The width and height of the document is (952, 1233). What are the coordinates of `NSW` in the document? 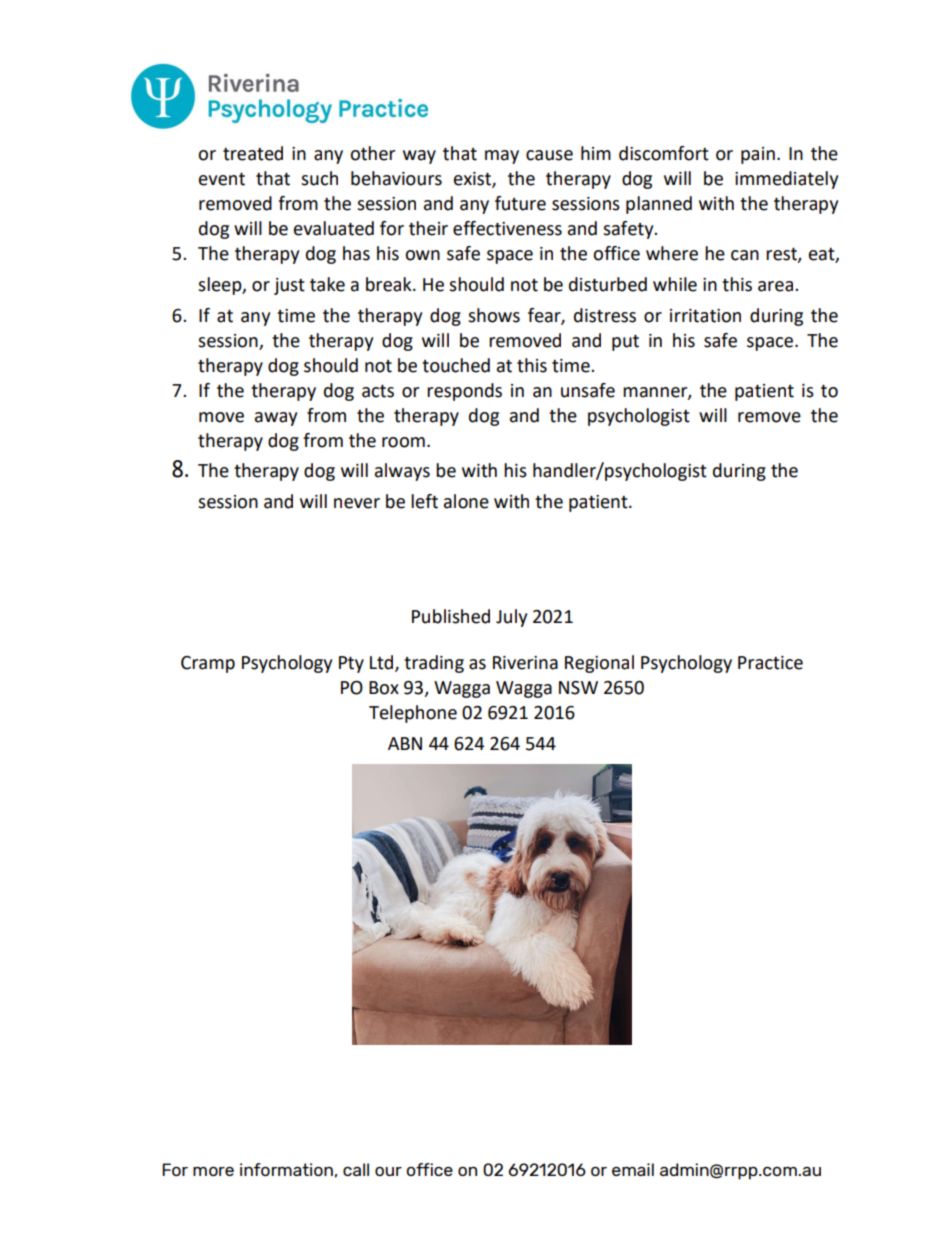 It's located at (578, 688).
